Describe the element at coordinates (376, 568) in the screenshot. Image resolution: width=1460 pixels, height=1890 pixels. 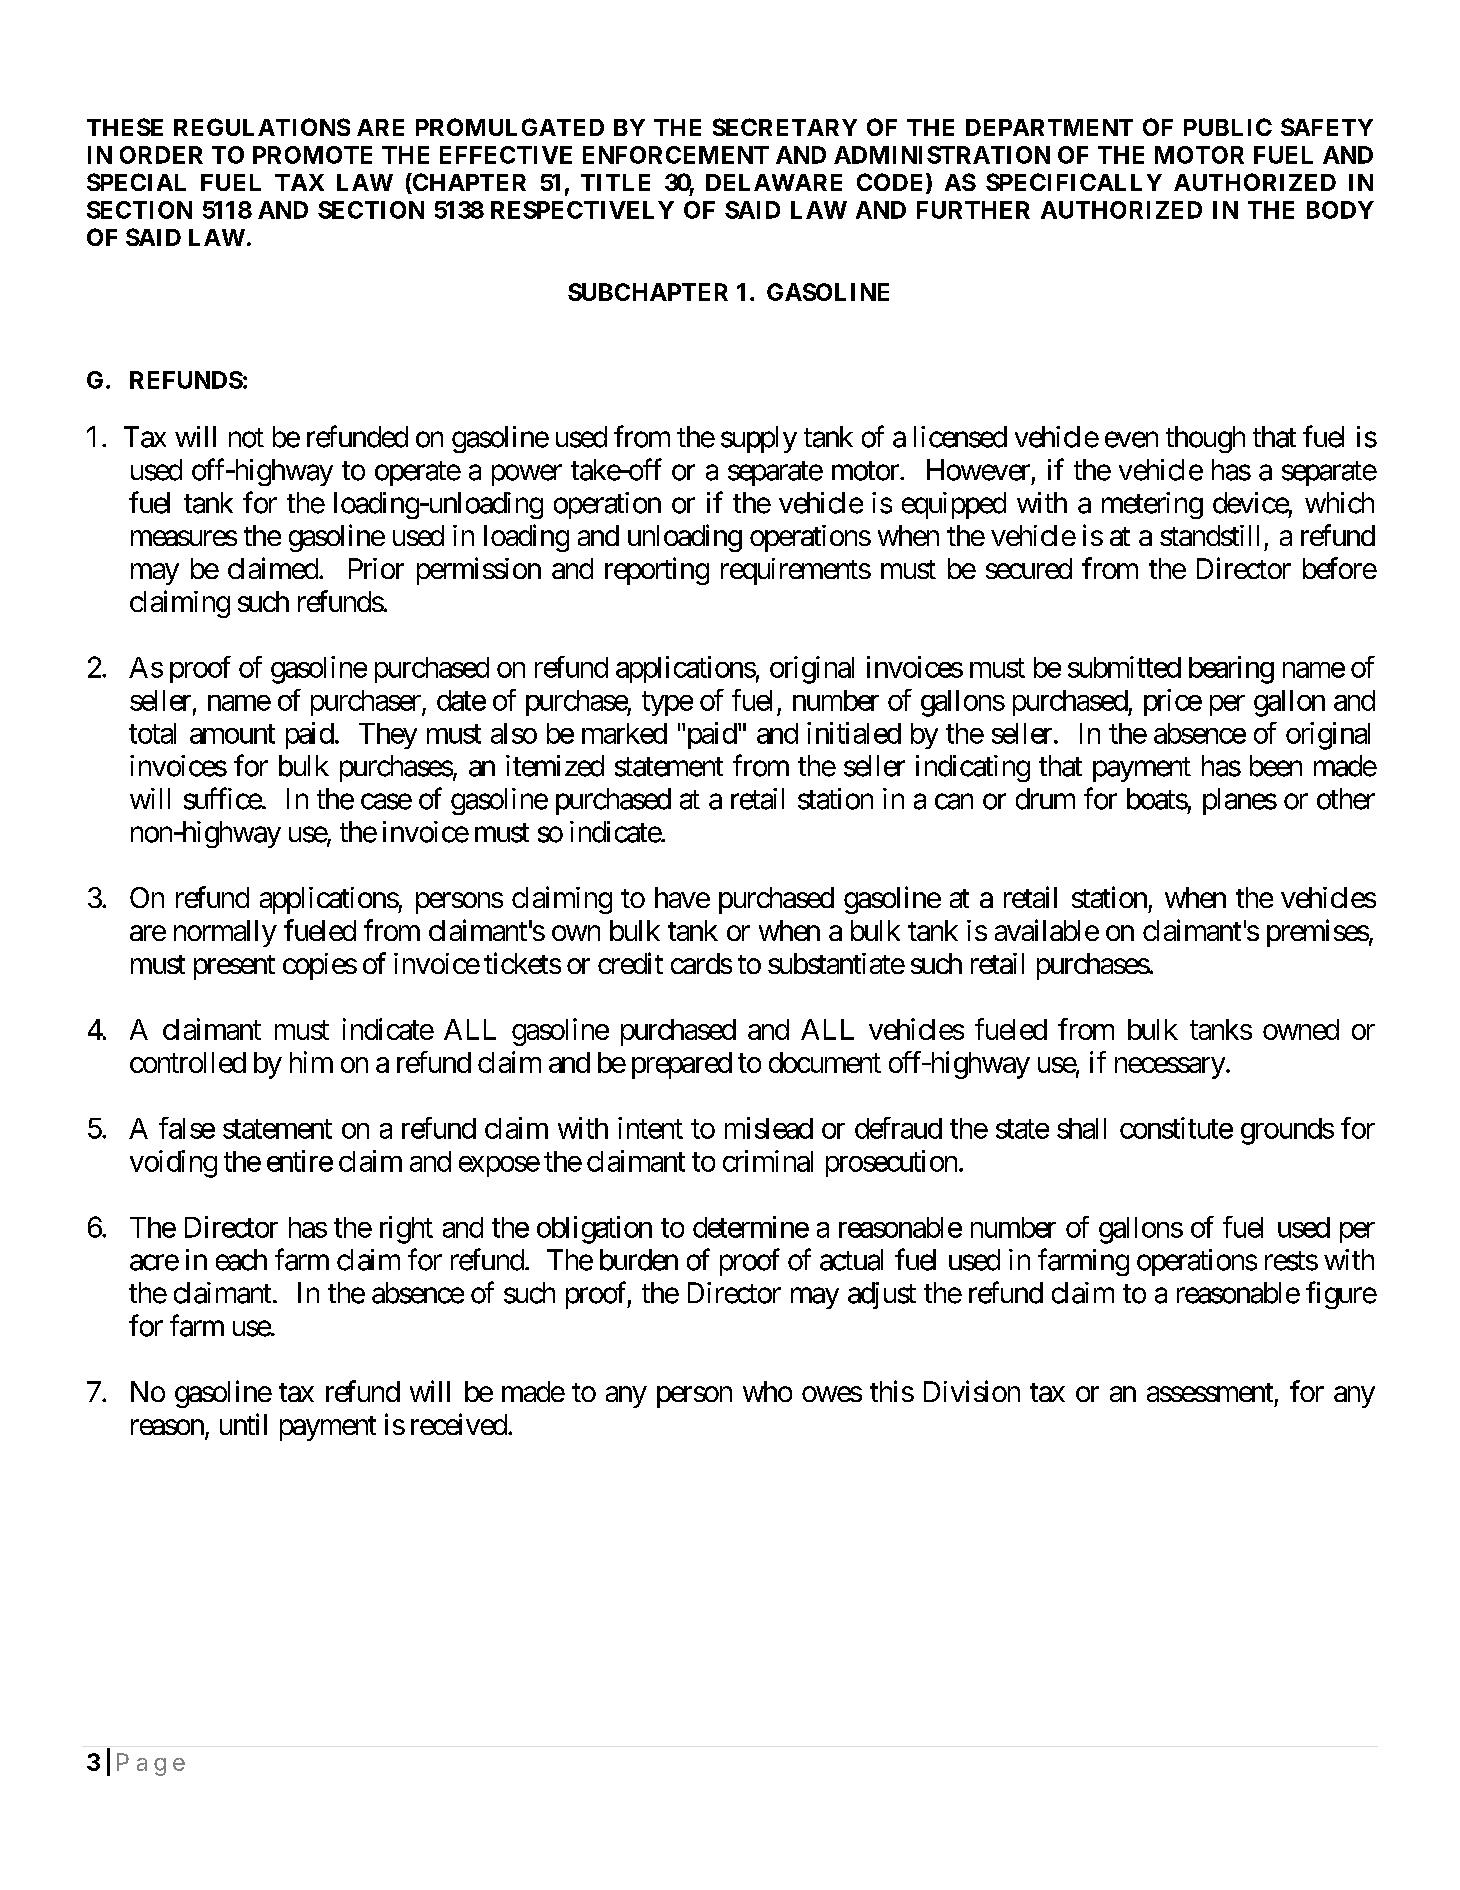
I see `Prior` at that location.
